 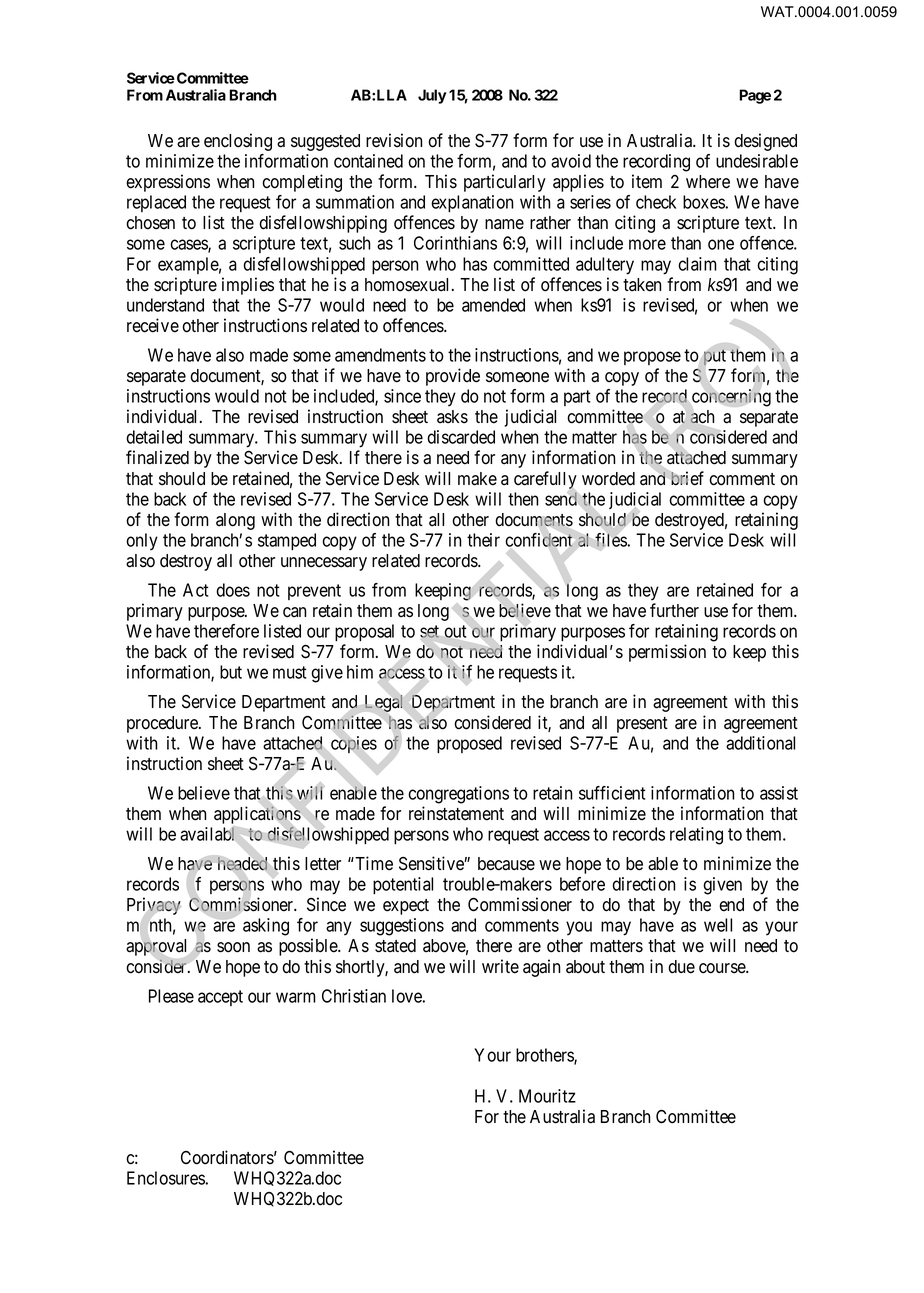 I want to click on set, so click(x=429, y=631).
